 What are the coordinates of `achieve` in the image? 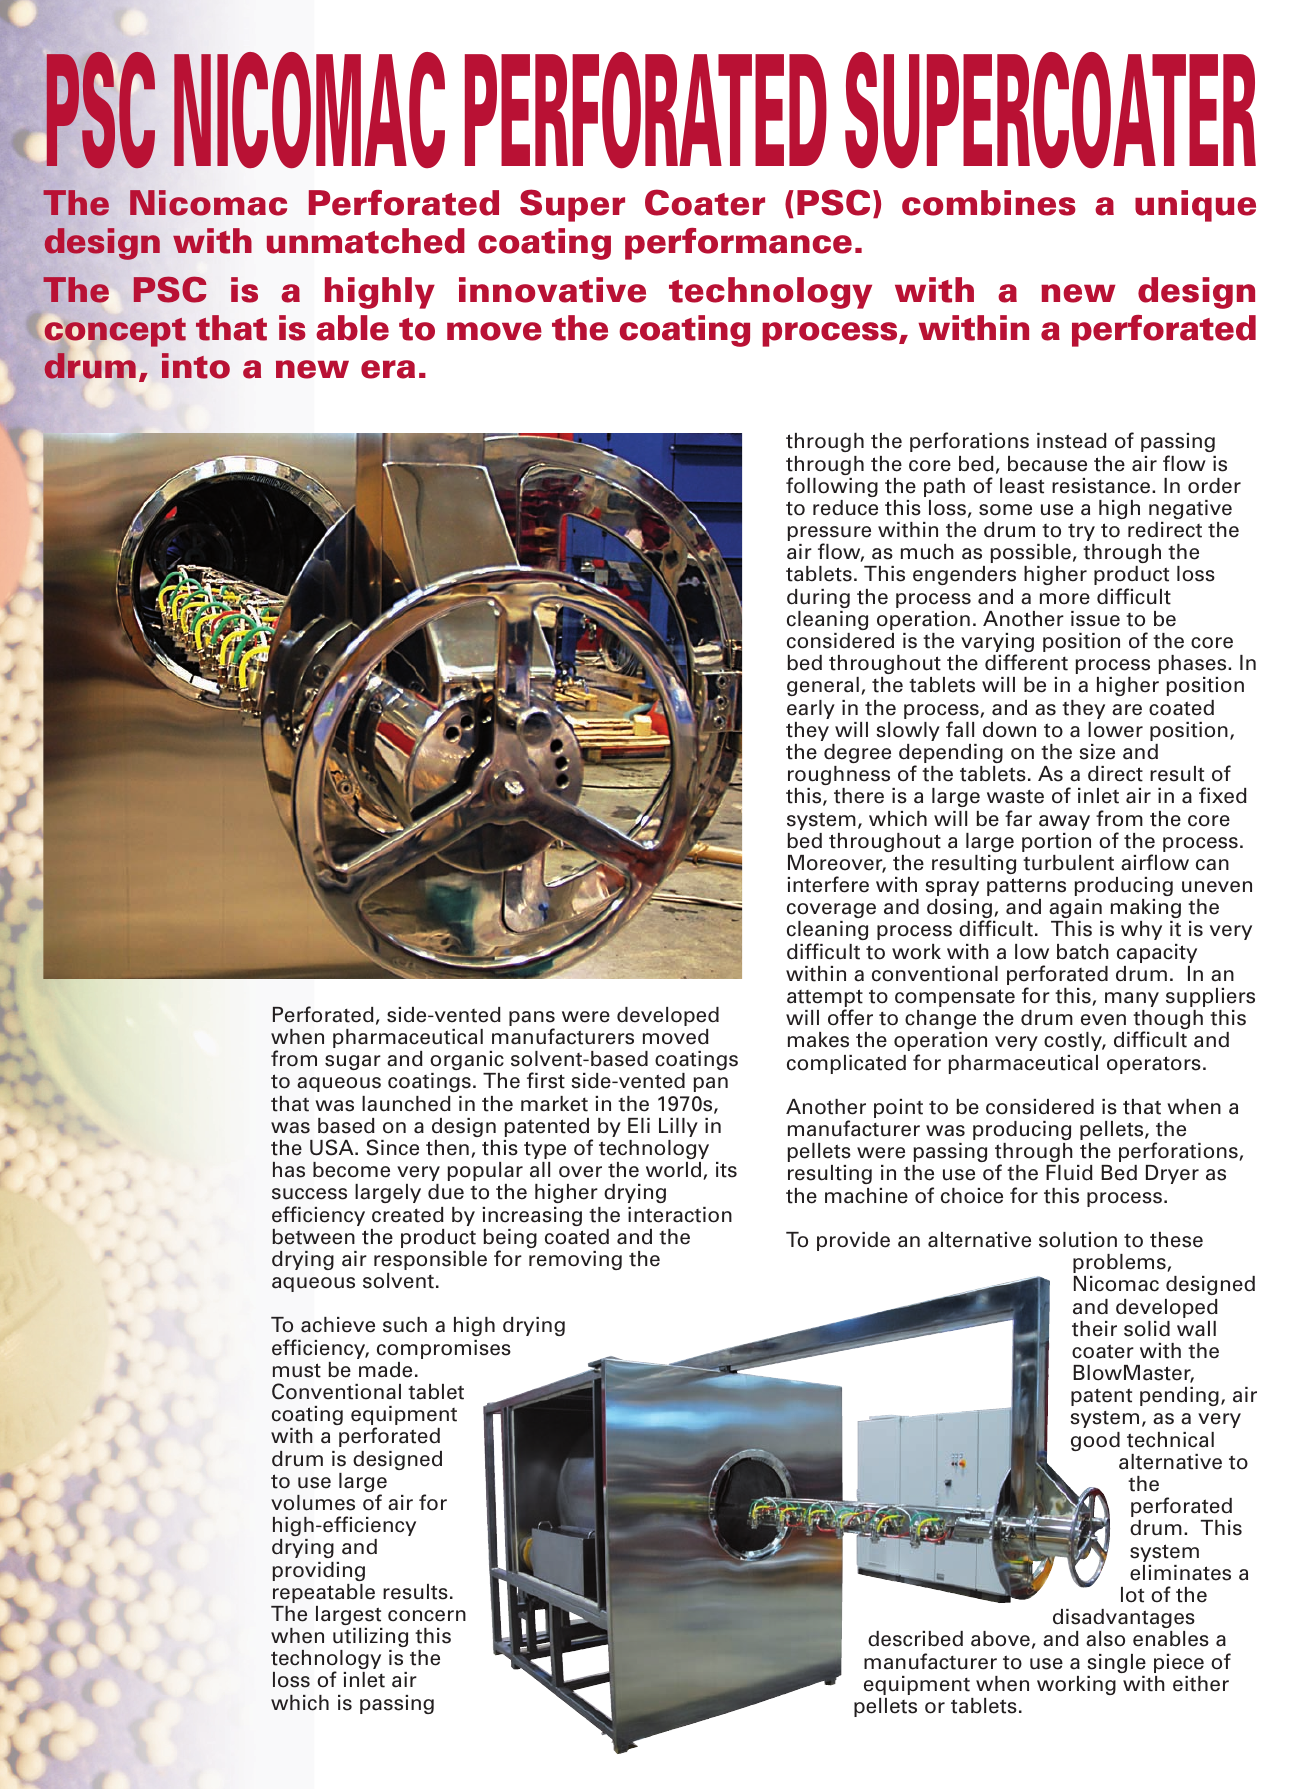 It's located at (338, 1325).
